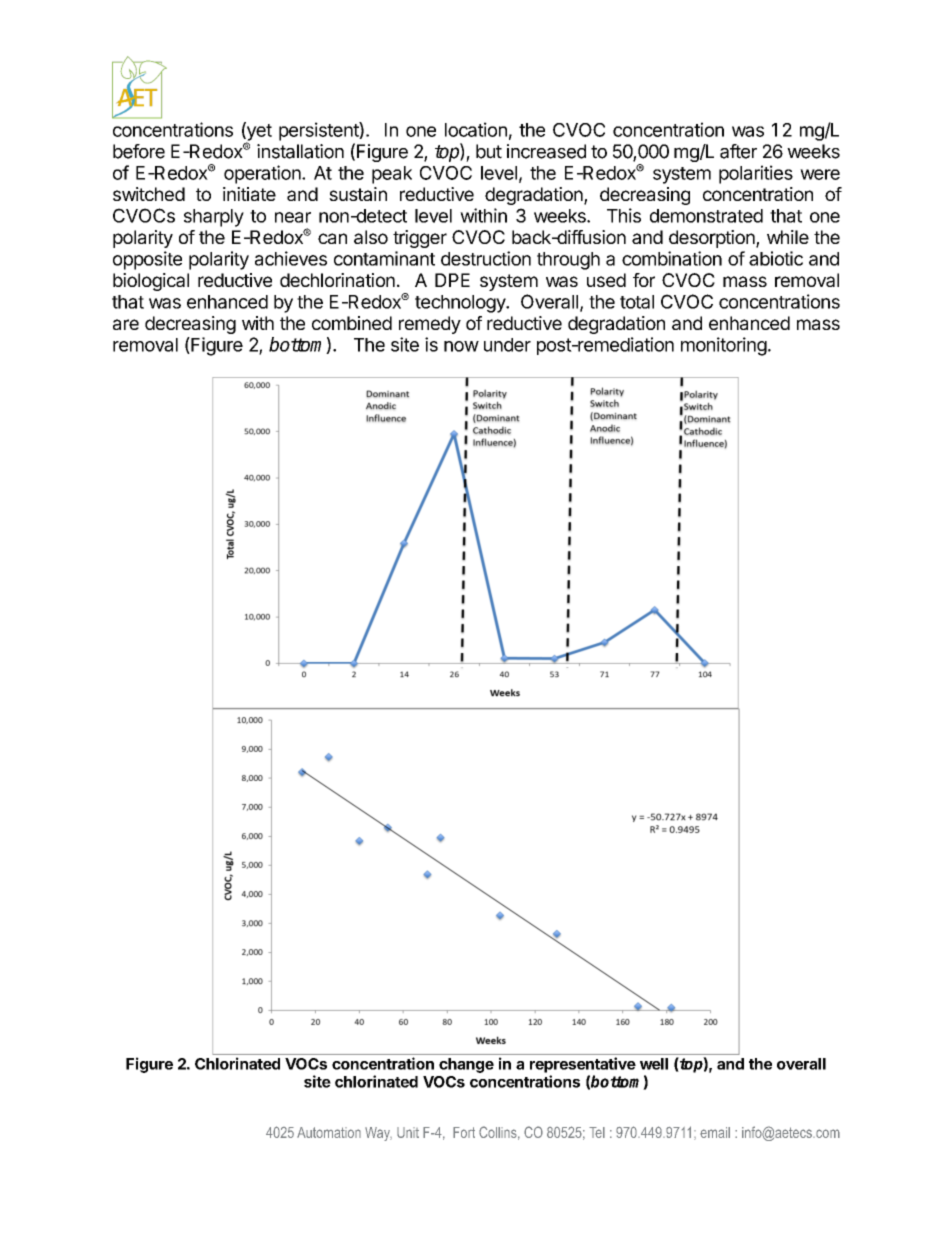 The image size is (952, 1233). Describe the element at coordinates (724, 346) in the screenshot. I see `monitoring` at that location.
